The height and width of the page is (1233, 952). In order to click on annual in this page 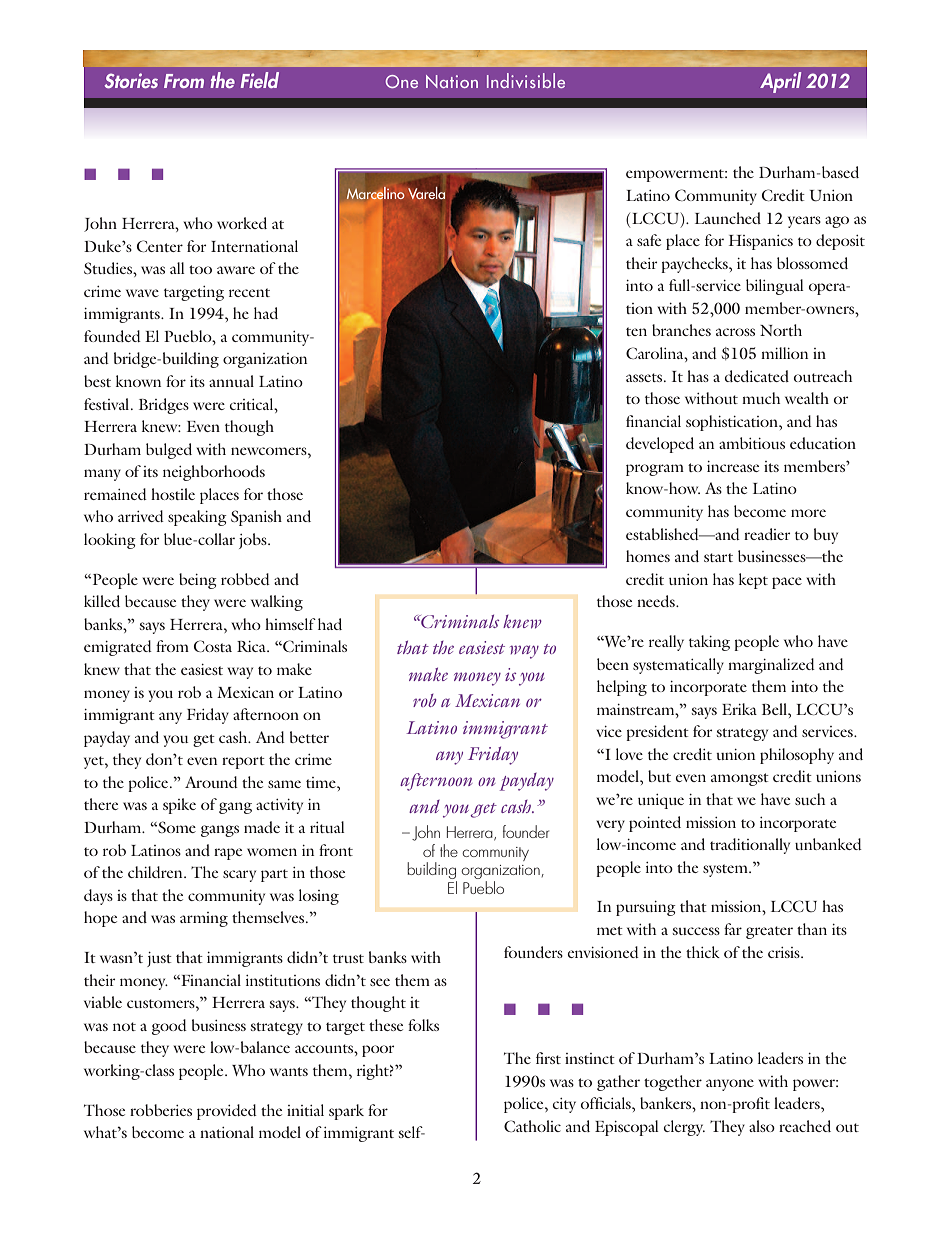, I will do `click(231, 381)`.
